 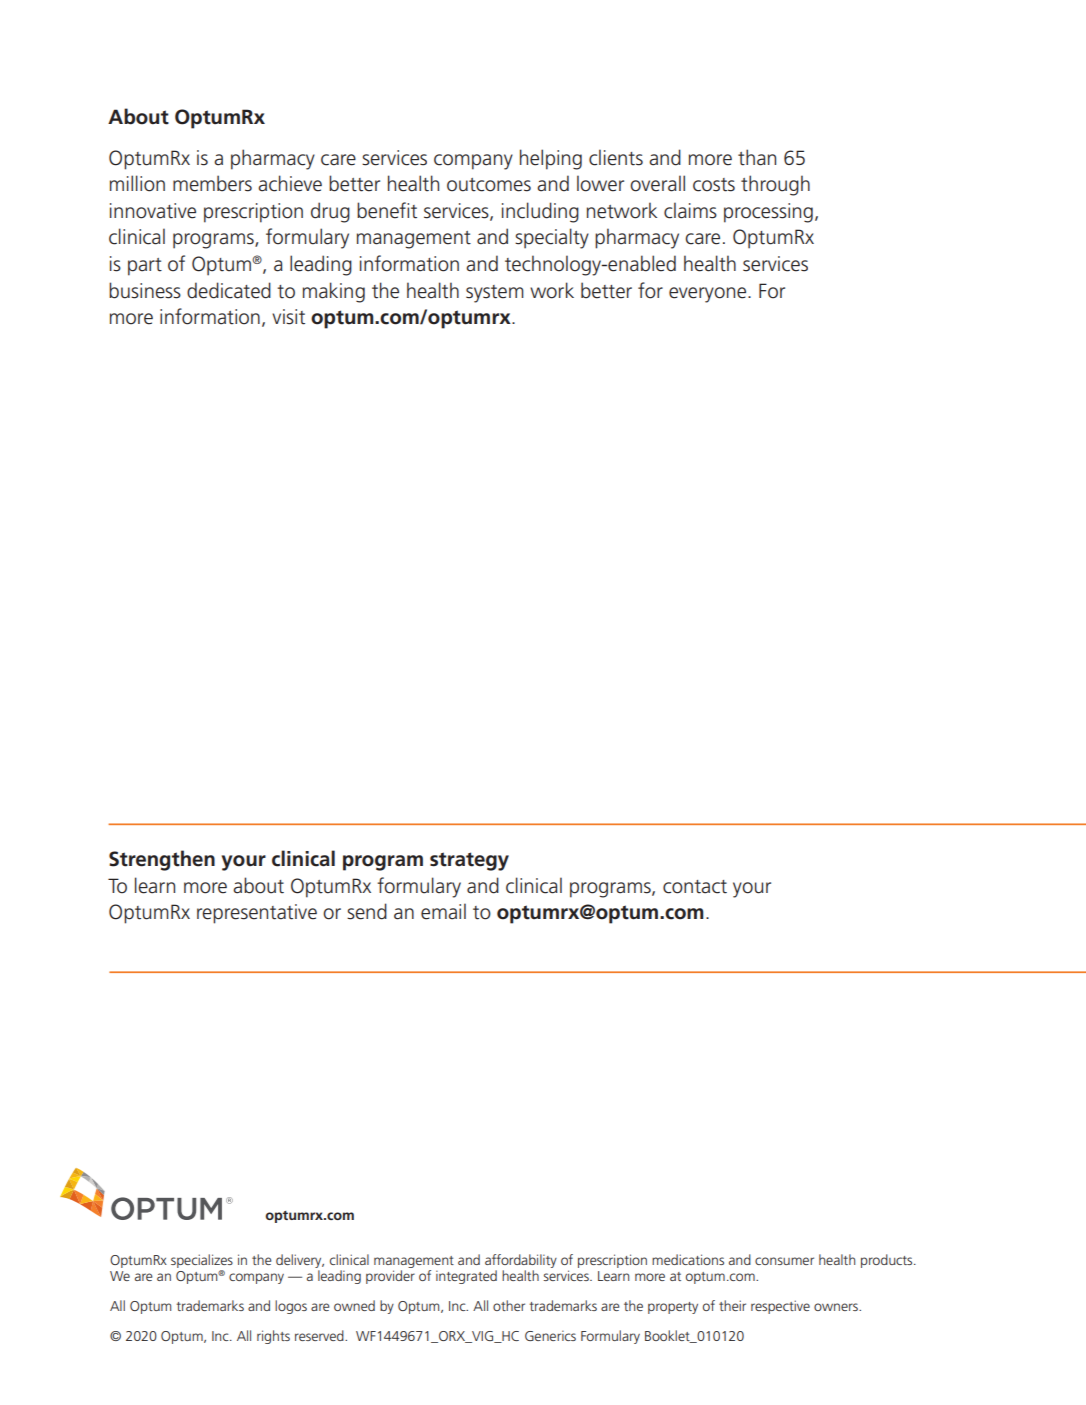 What do you see at coordinates (212, 183) in the screenshot?
I see `members` at bounding box center [212, 183].
